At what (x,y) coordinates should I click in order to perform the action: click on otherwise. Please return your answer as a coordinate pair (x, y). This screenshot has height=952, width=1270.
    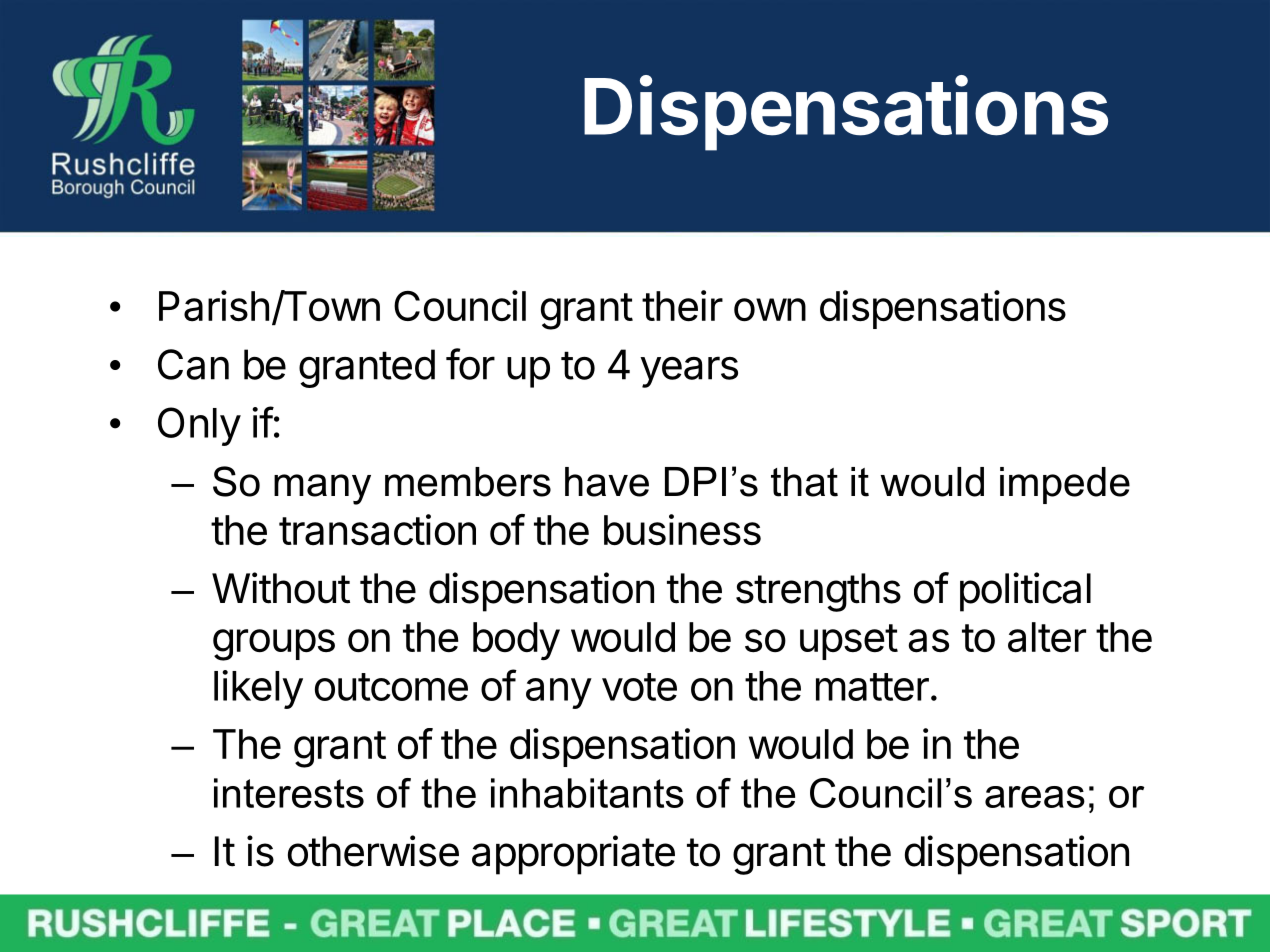
    Looking at the image, I should click on (373, 851).
